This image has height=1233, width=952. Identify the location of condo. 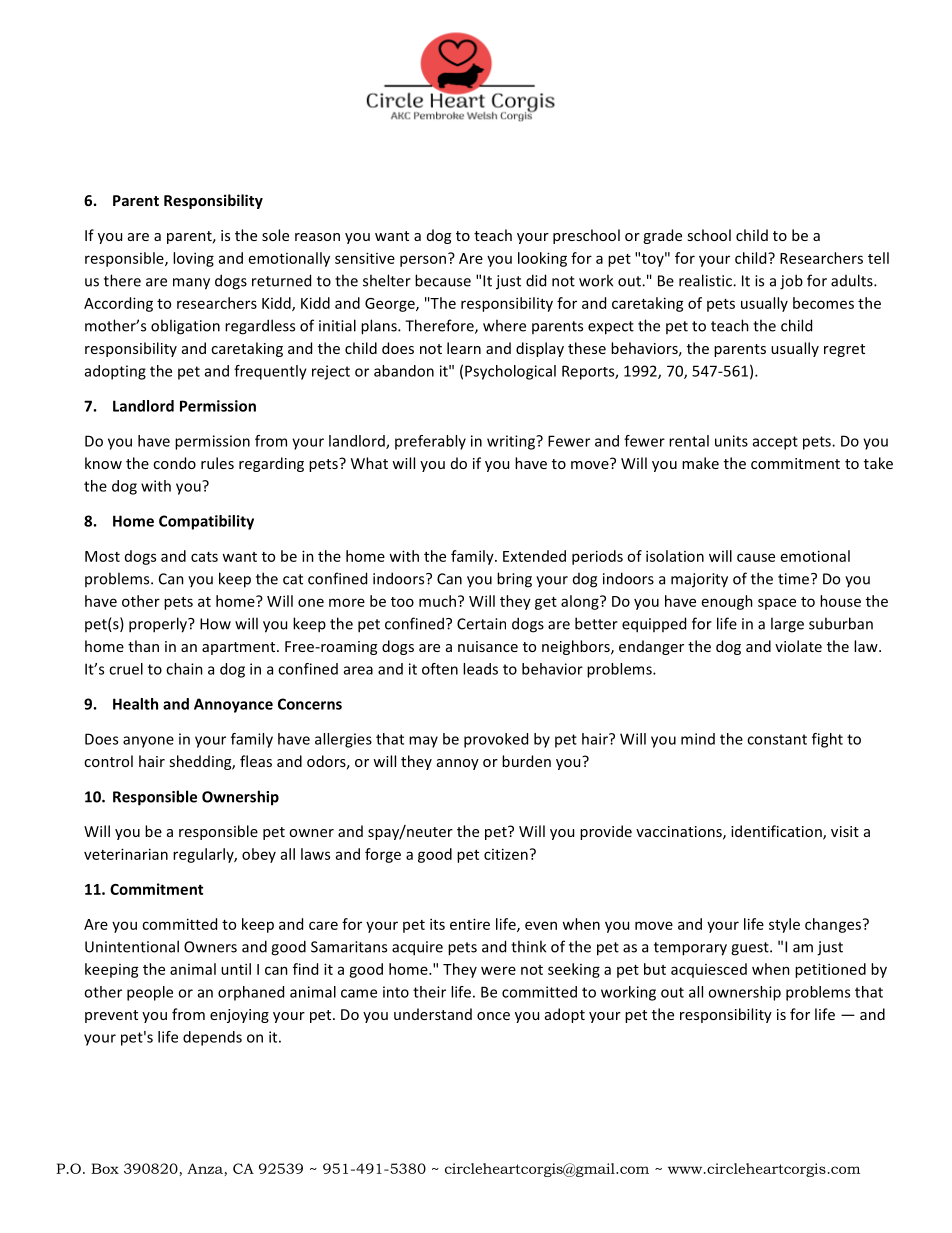
(174, 463).
